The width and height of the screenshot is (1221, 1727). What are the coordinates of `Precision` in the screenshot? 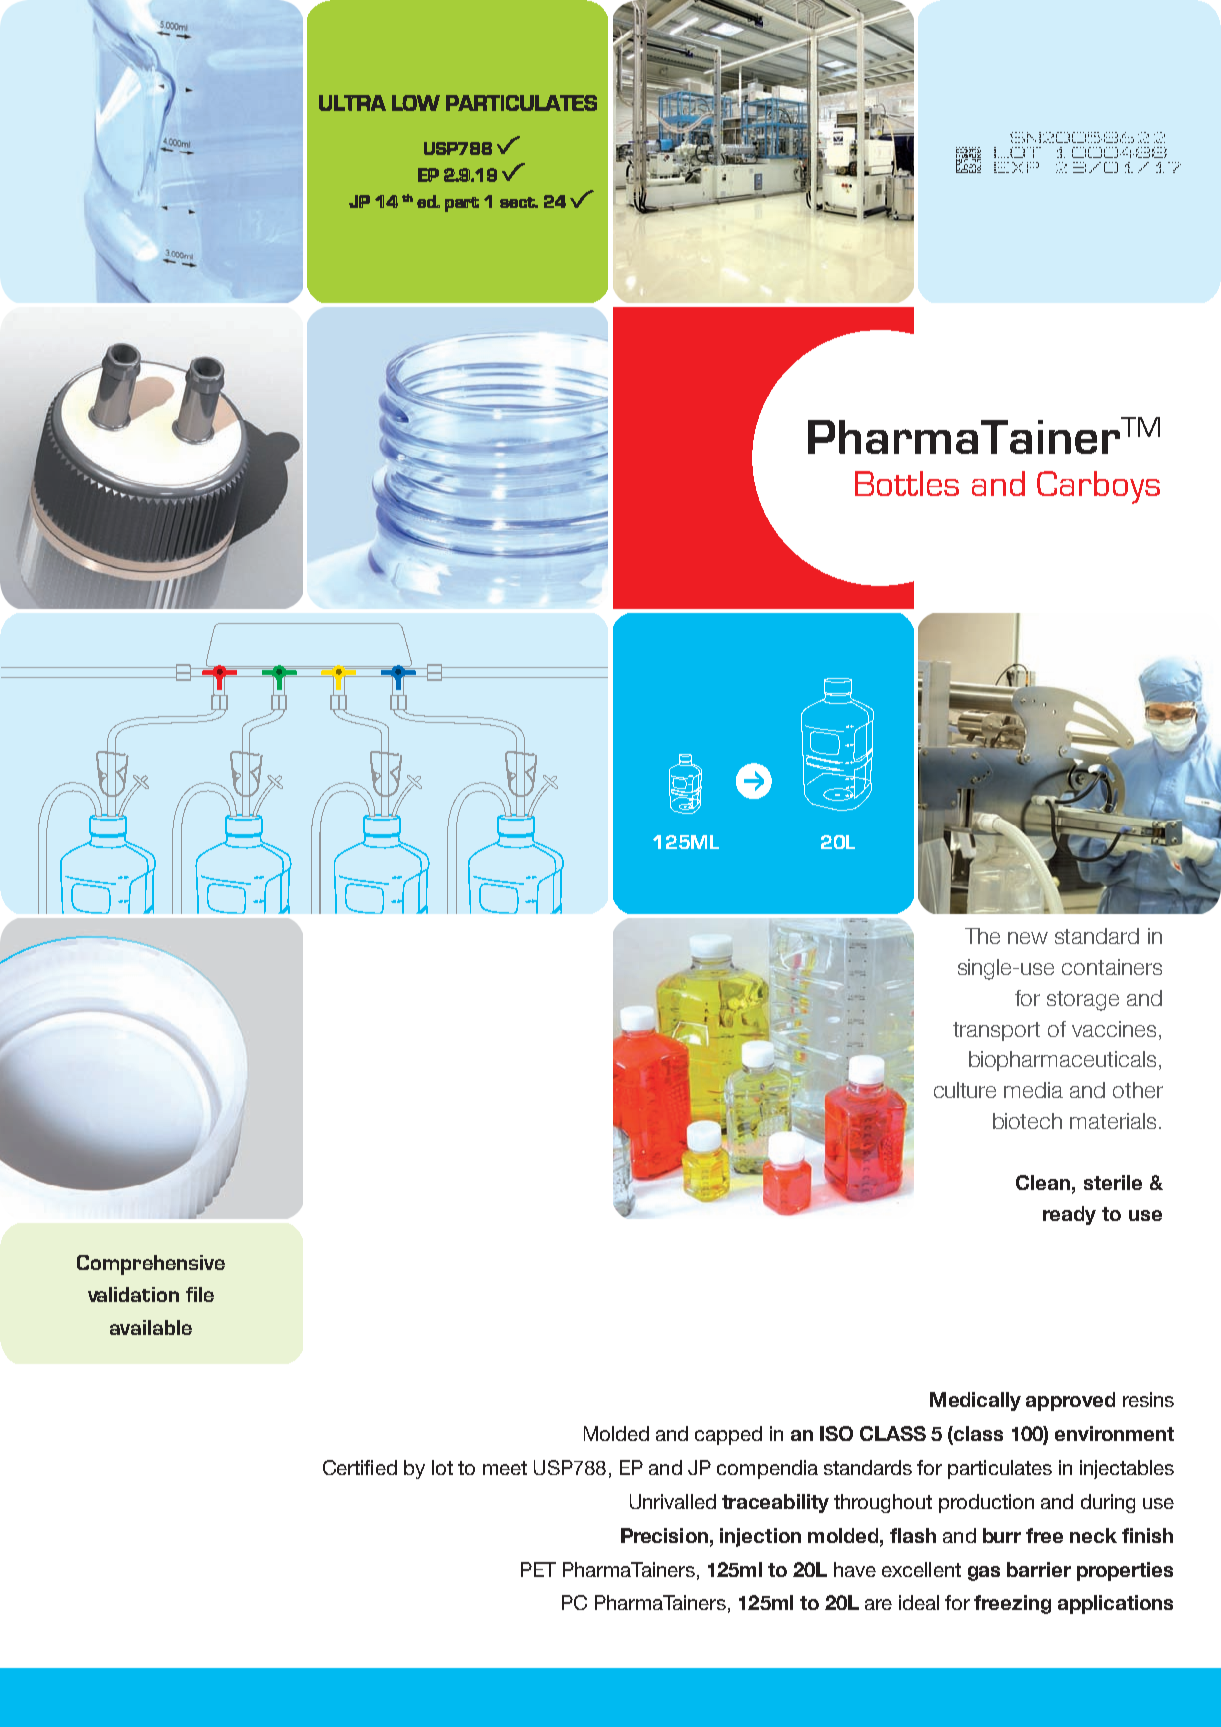 It's located at (664, 1535).
